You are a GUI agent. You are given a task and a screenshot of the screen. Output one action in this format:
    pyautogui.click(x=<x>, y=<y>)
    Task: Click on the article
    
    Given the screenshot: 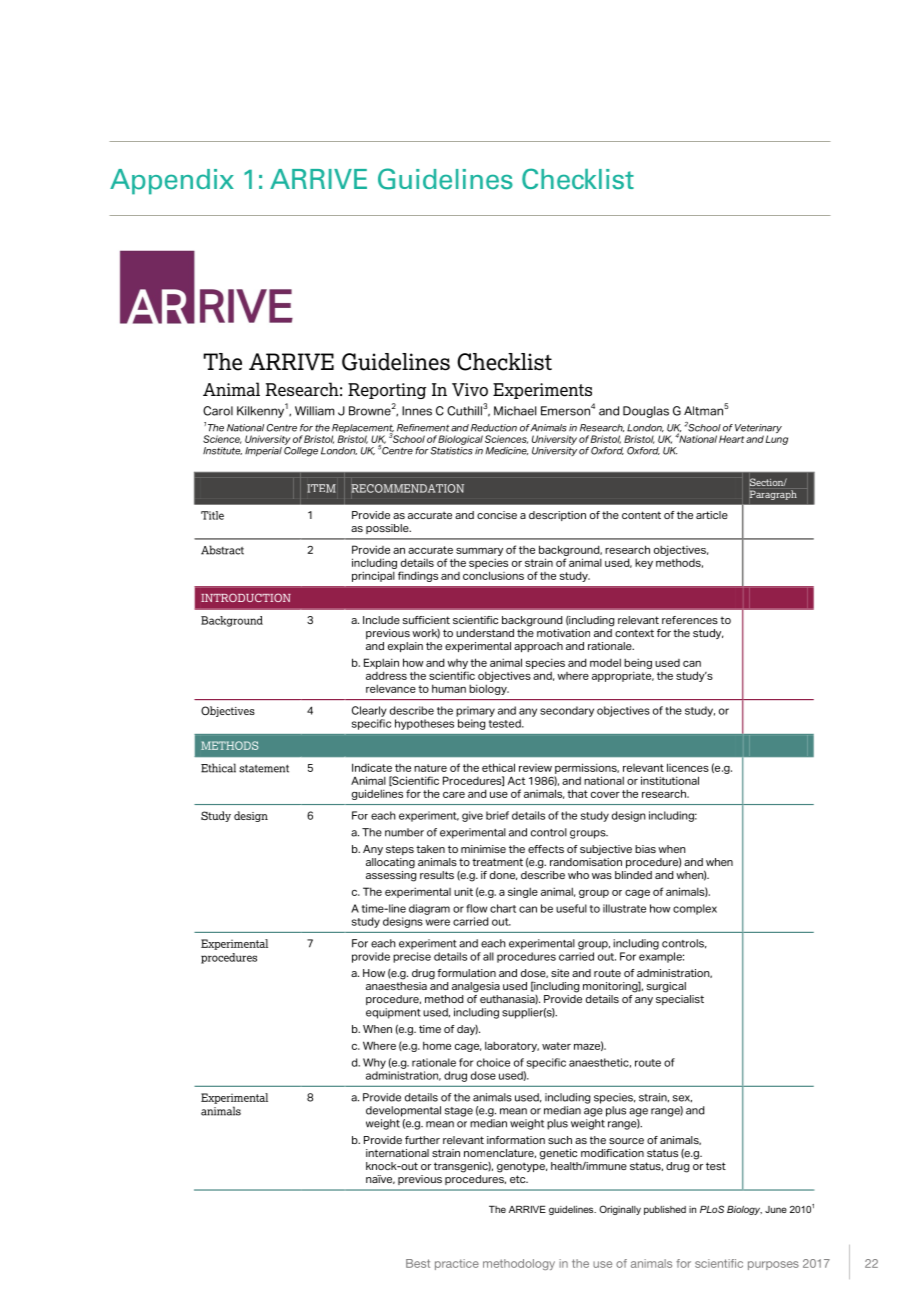 What is the action you would take?
    pyautogui.click(x=712, y=515)
